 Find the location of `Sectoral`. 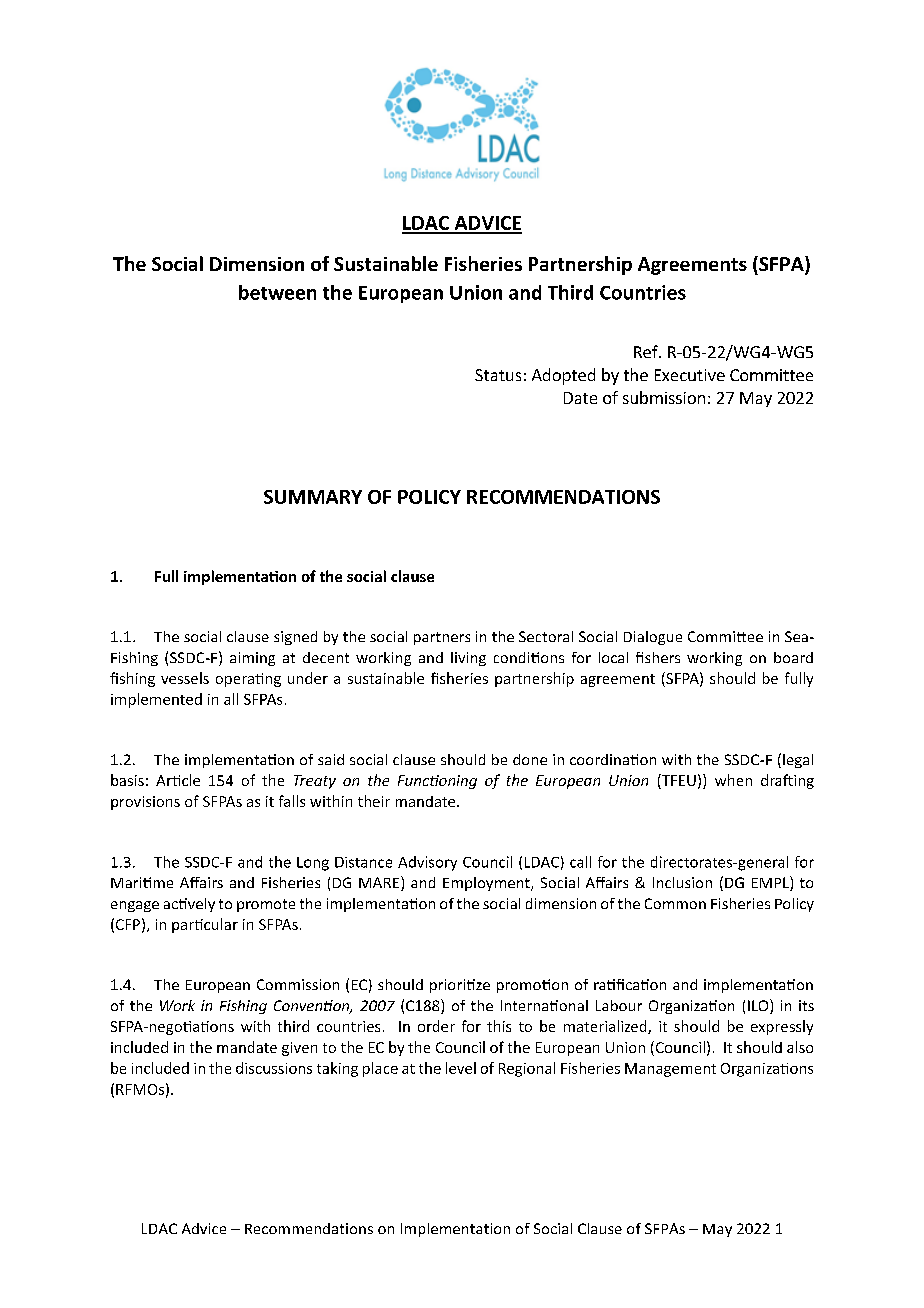

Sectoral is located at coordinates (546, 636).
